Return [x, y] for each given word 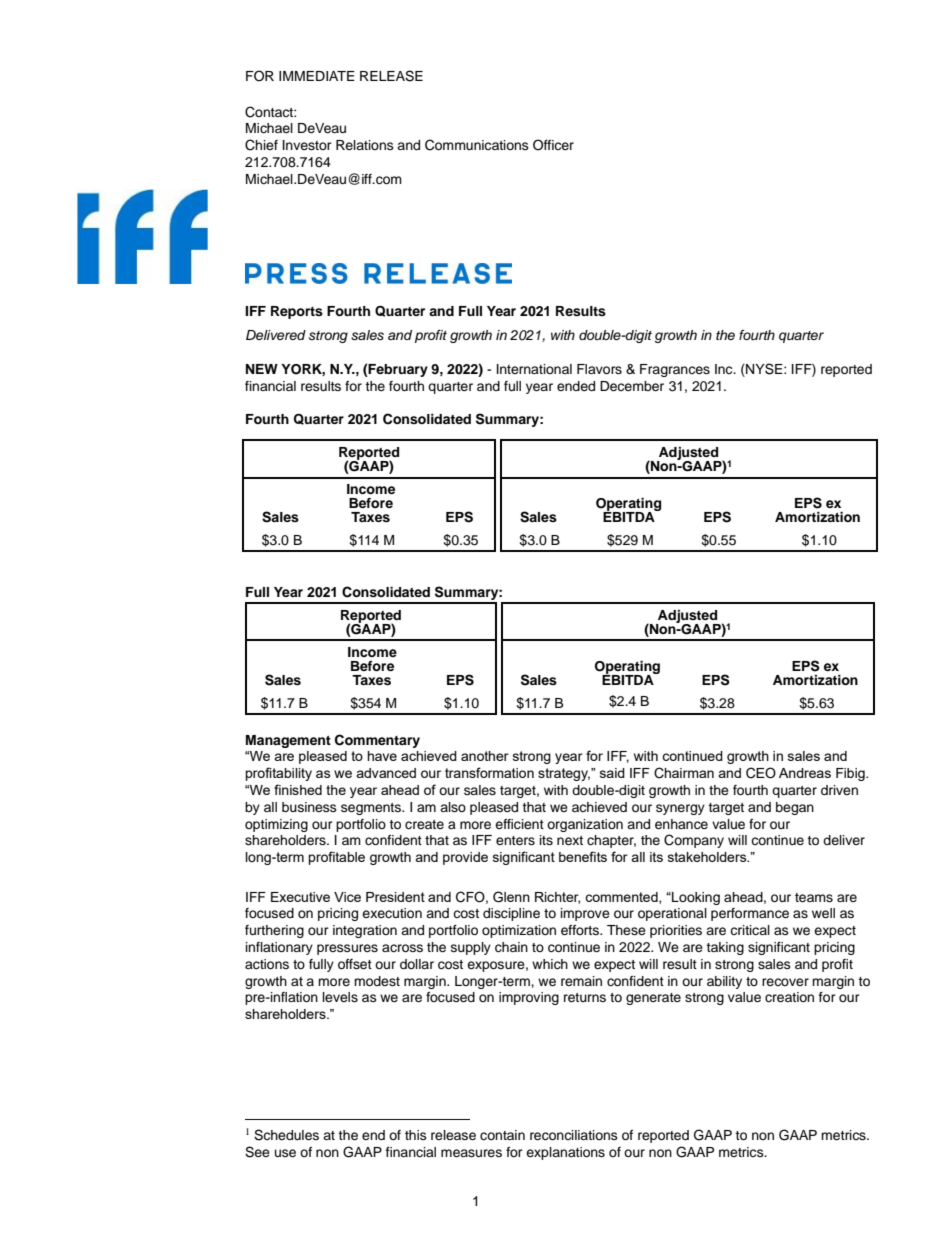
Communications [477, 145]
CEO [761, 773]
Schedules [286, 1135]
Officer [553, 145]
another [485, 756]
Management [288, 741]
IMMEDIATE [317, 76]
